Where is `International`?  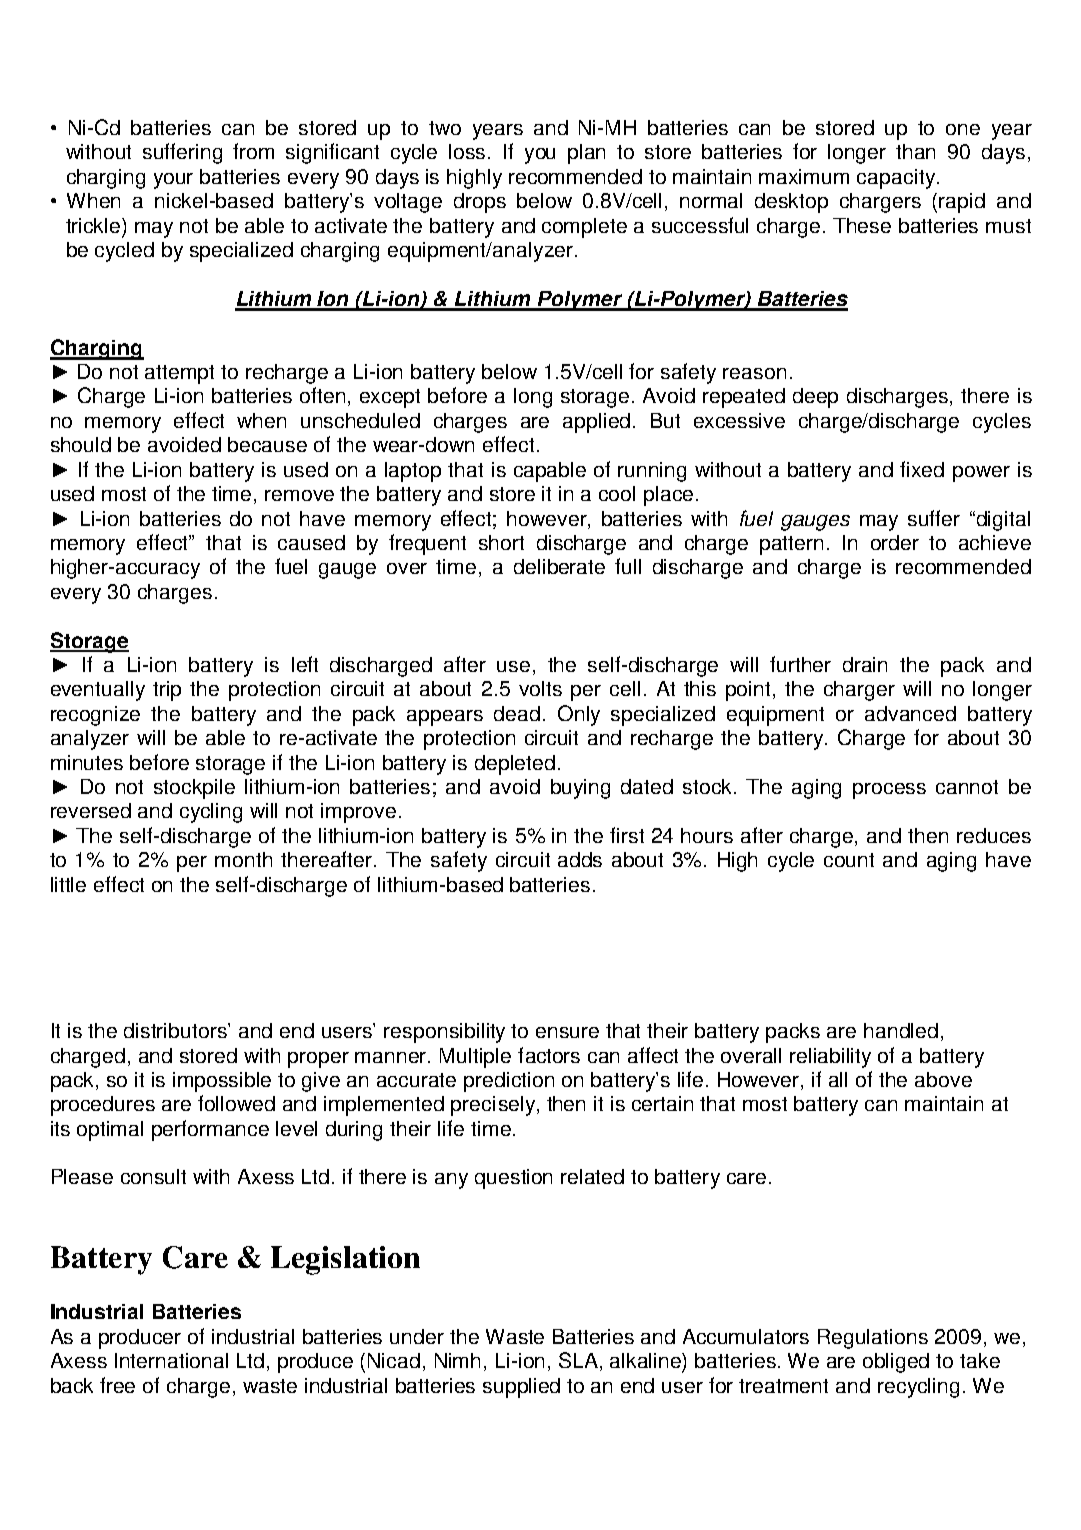 International is located at coordinates (171, 1360).
